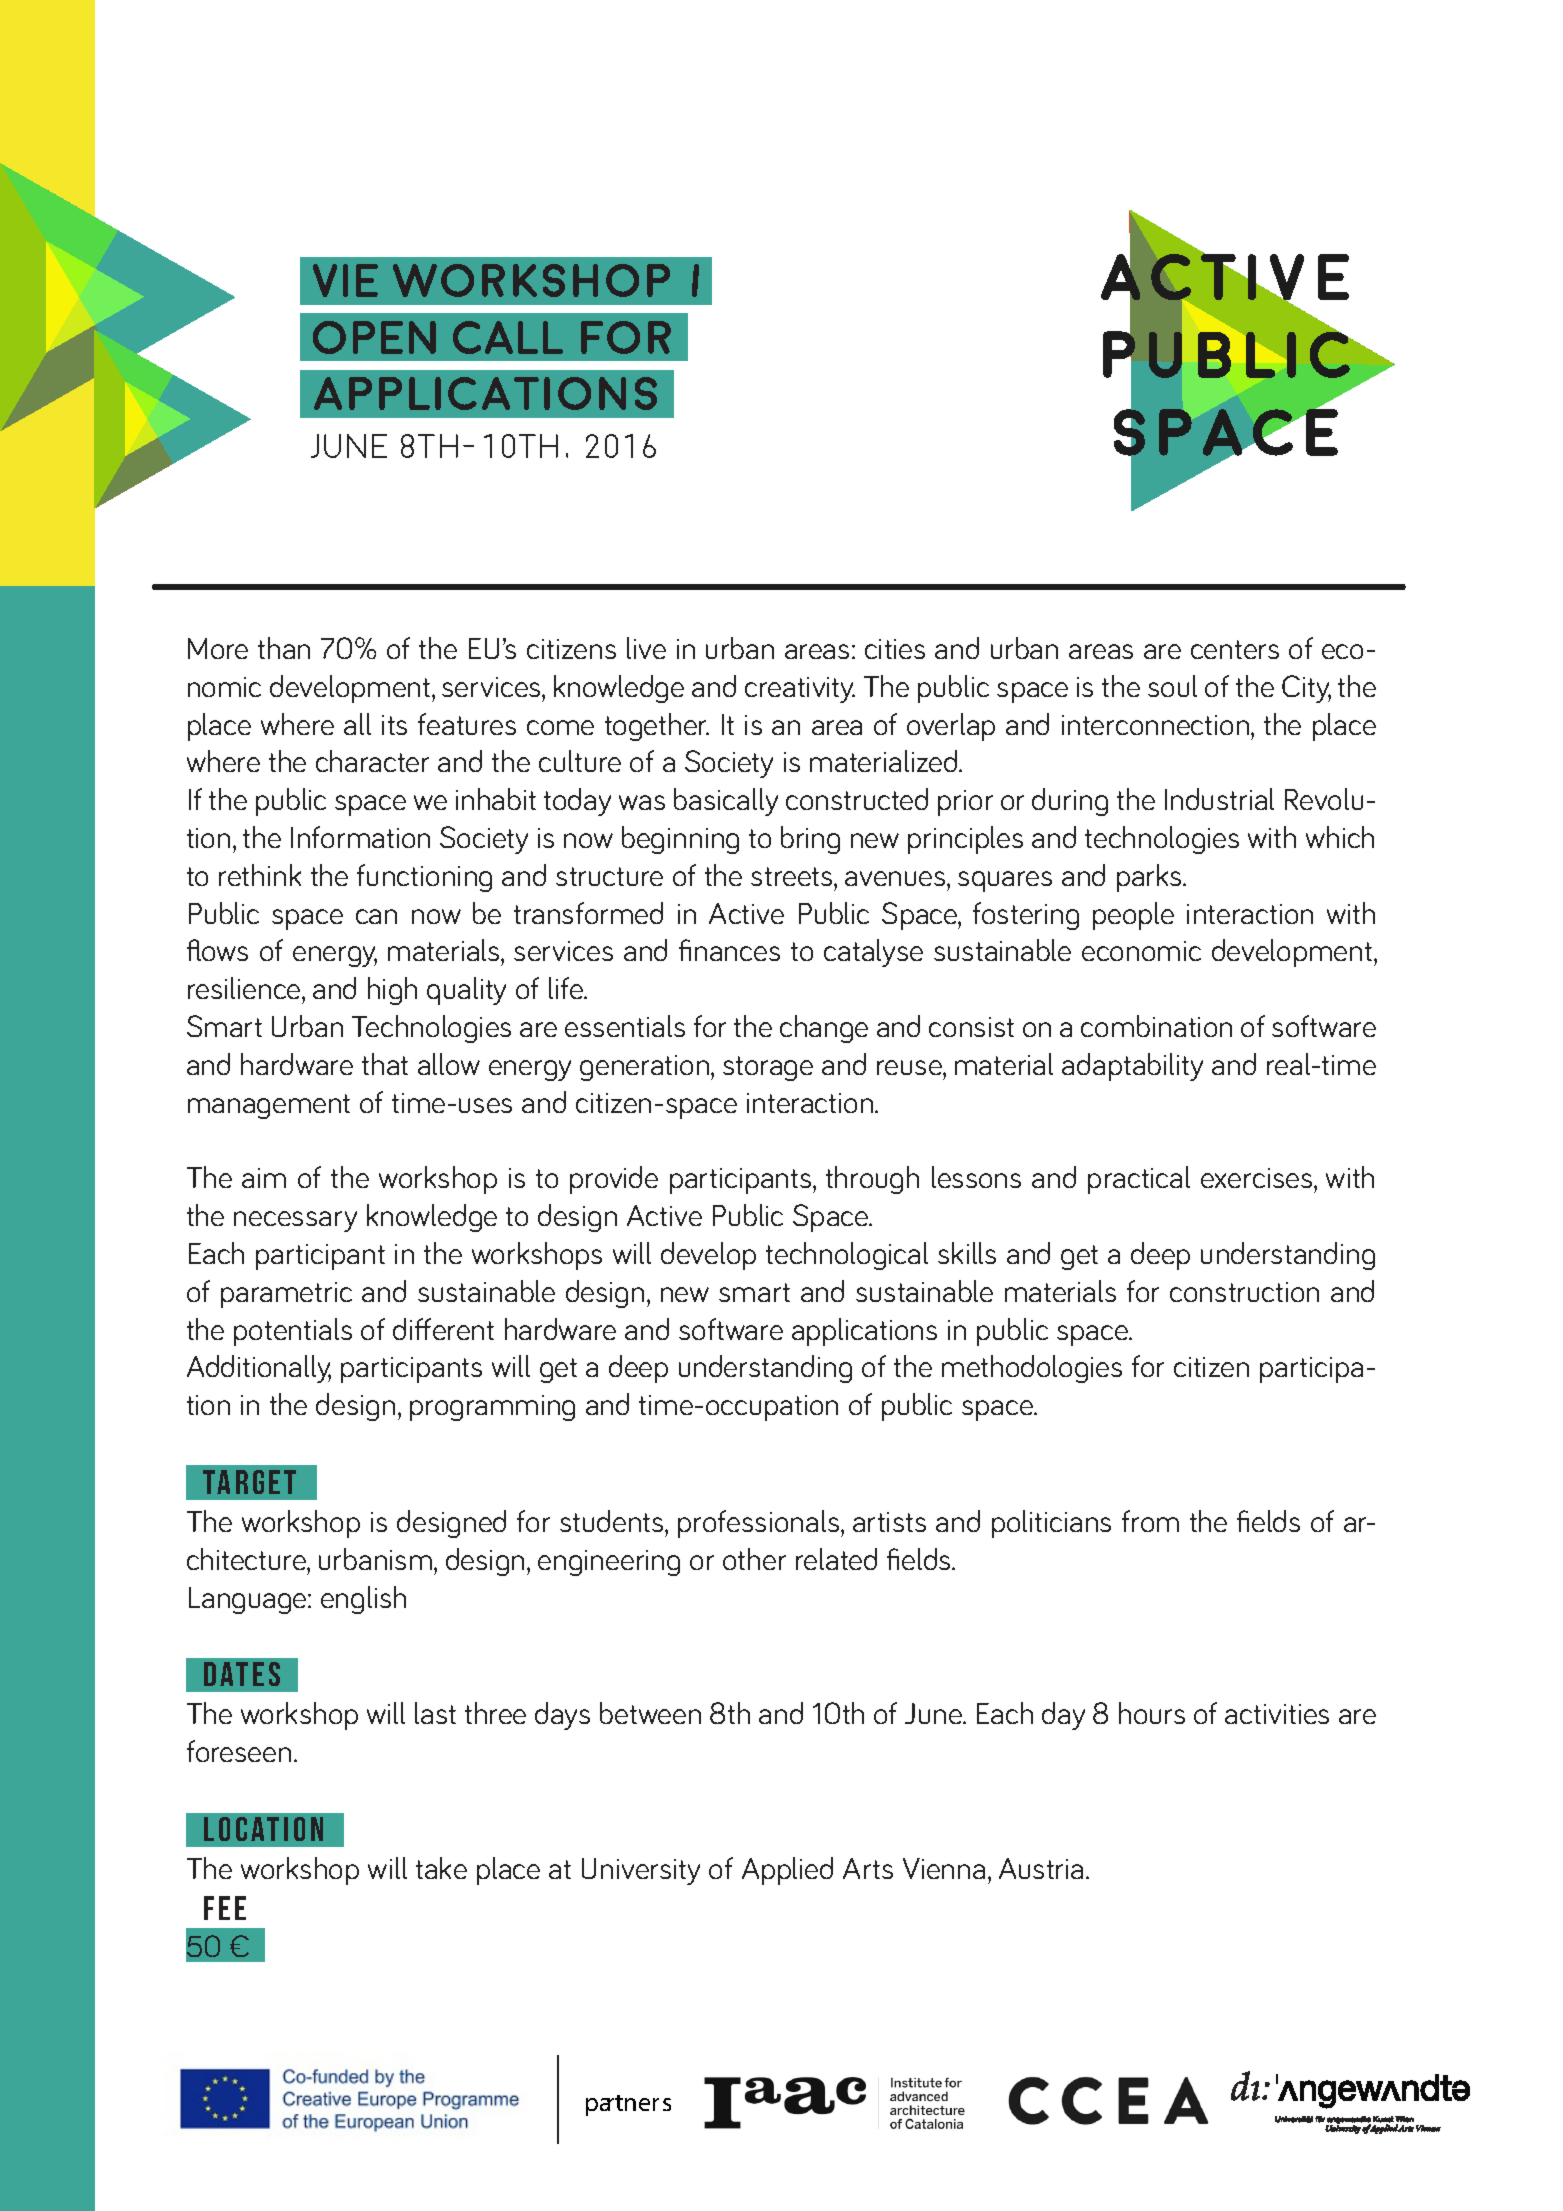  I want to click on cities, so click(895, 649).
